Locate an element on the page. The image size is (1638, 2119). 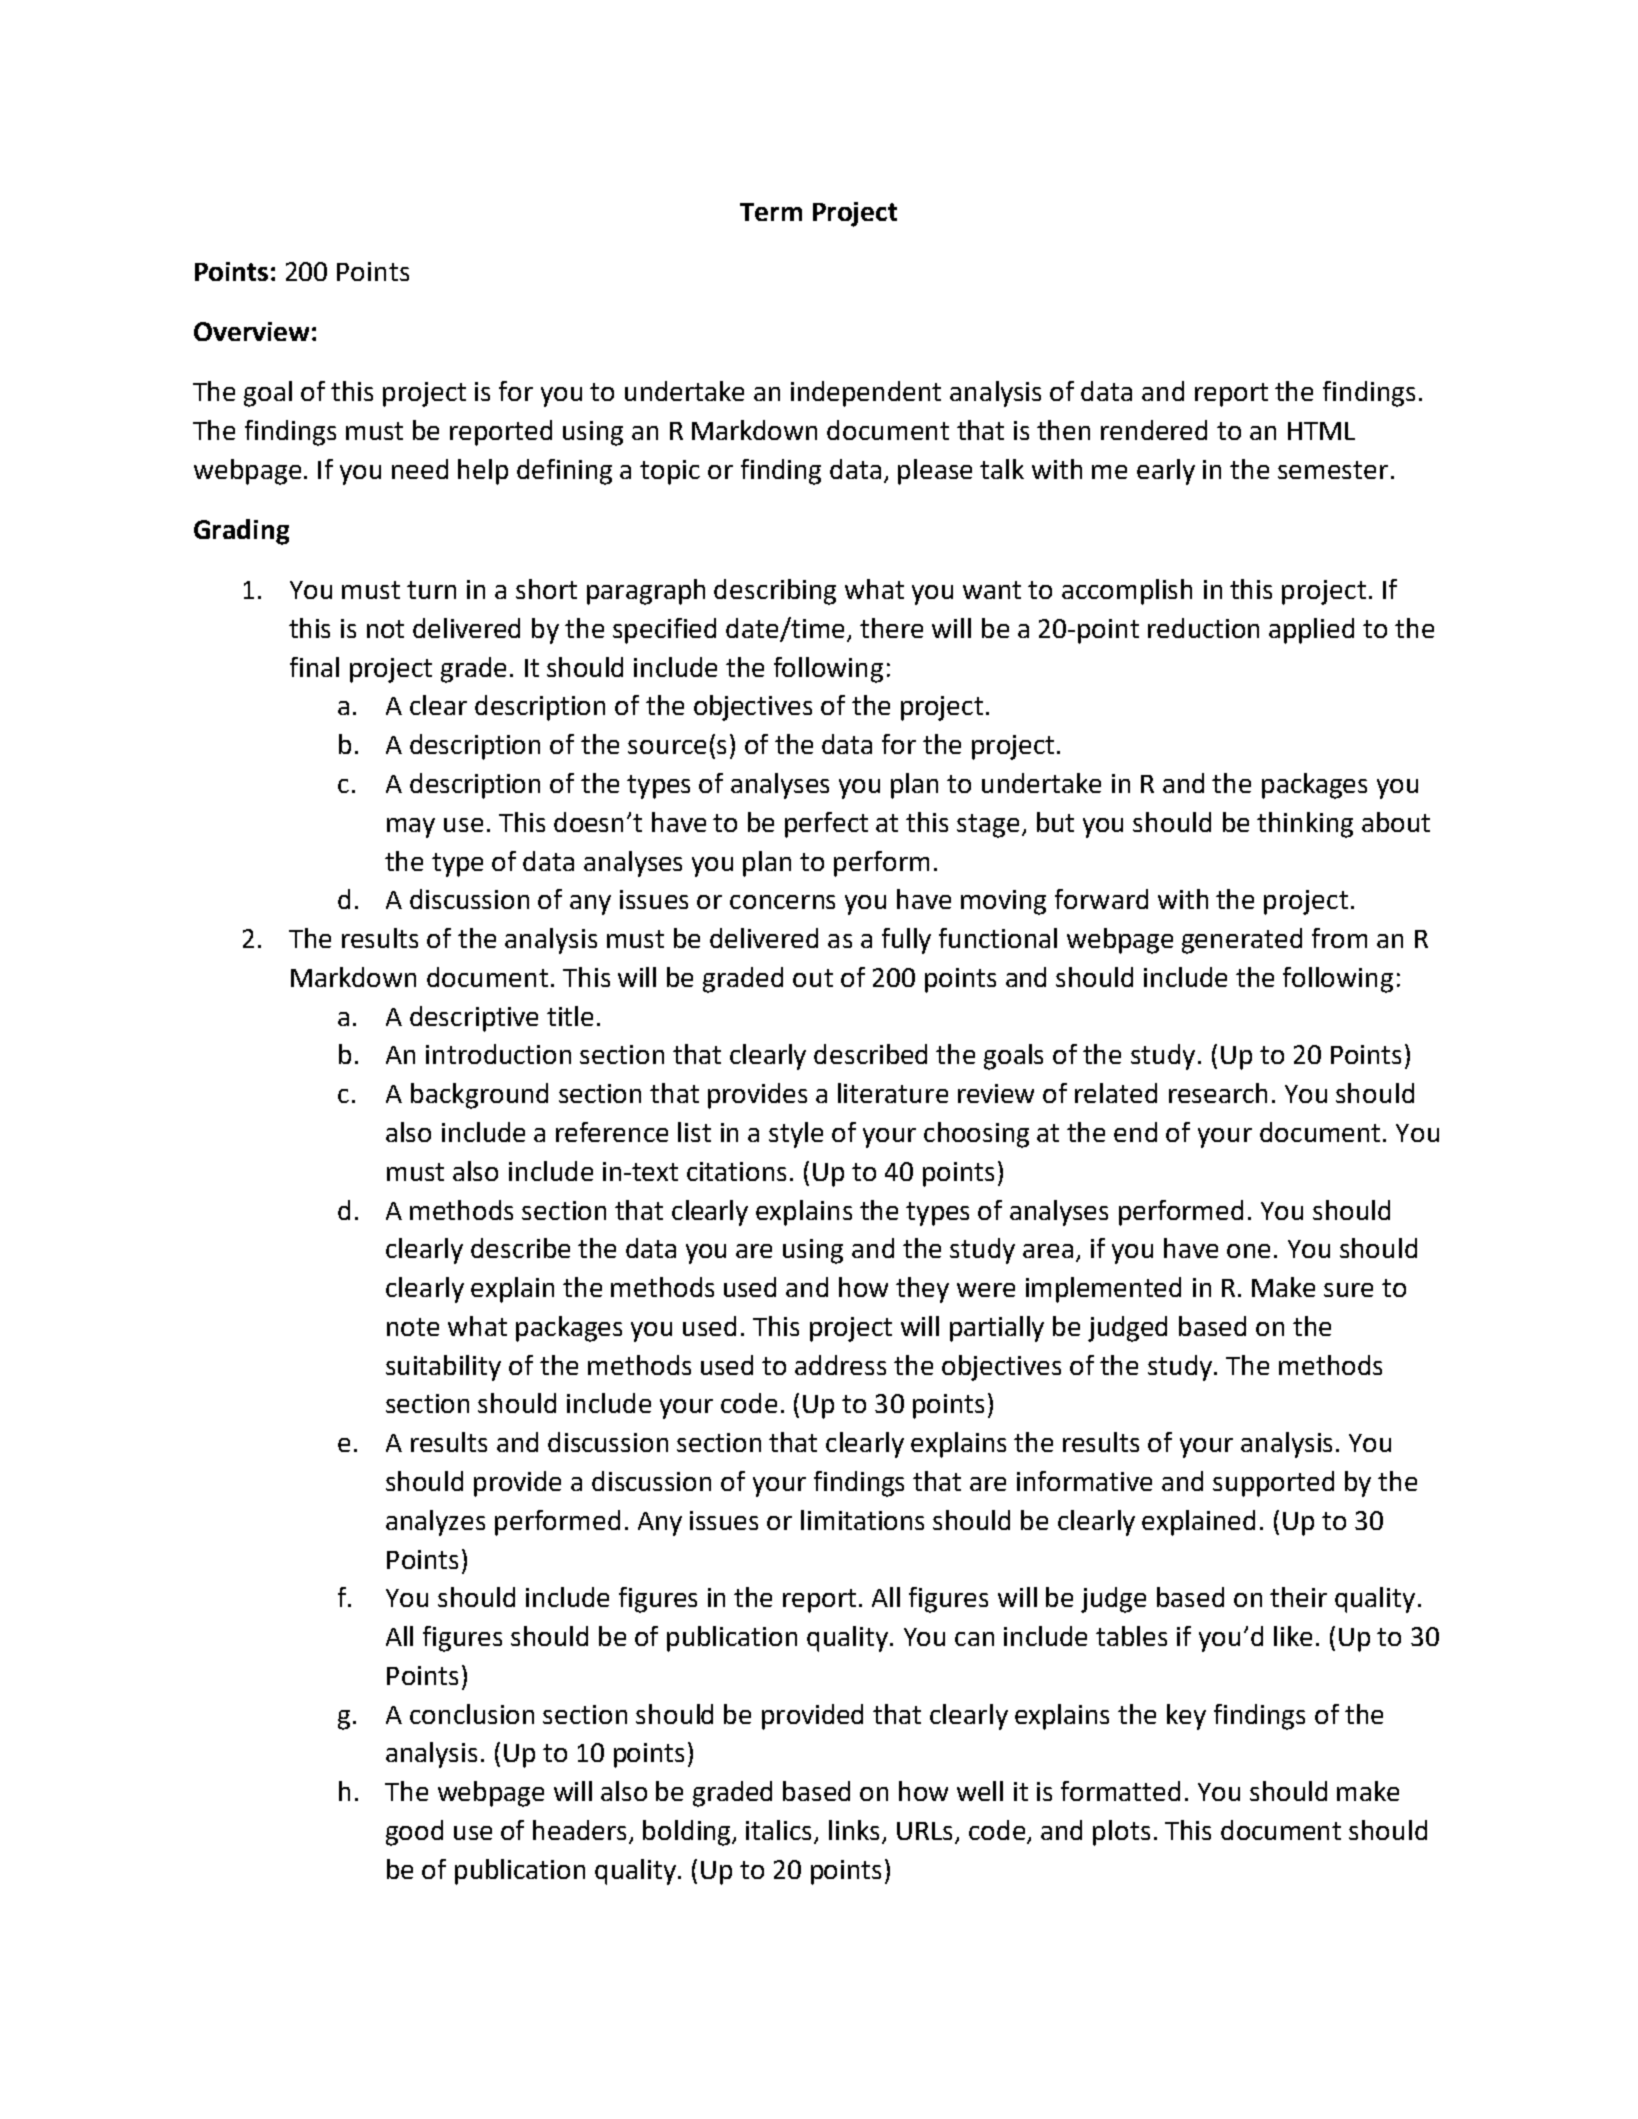
final is located at coordinates (314, 667).
